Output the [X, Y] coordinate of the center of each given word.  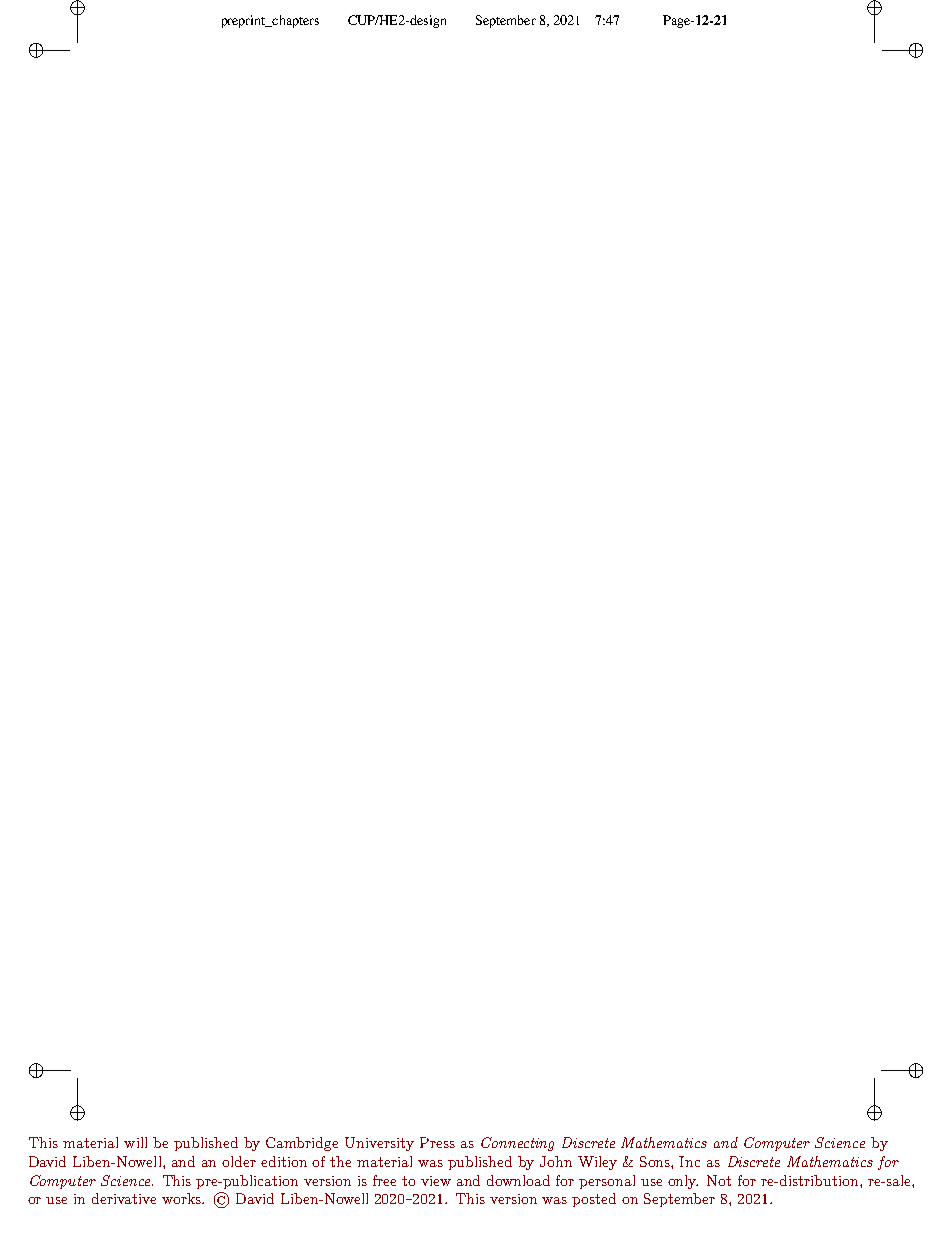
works [182, 1198]
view [436, 1181]
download [518, 1180]
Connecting [517, 1144]
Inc [689, 1161]
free [384, 1180]
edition [284, 1161]
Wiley [597, 1163]
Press [437, 1142]
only [683, 1182]
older [239, 1161]
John [556, 1161]
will [135, 1142]
